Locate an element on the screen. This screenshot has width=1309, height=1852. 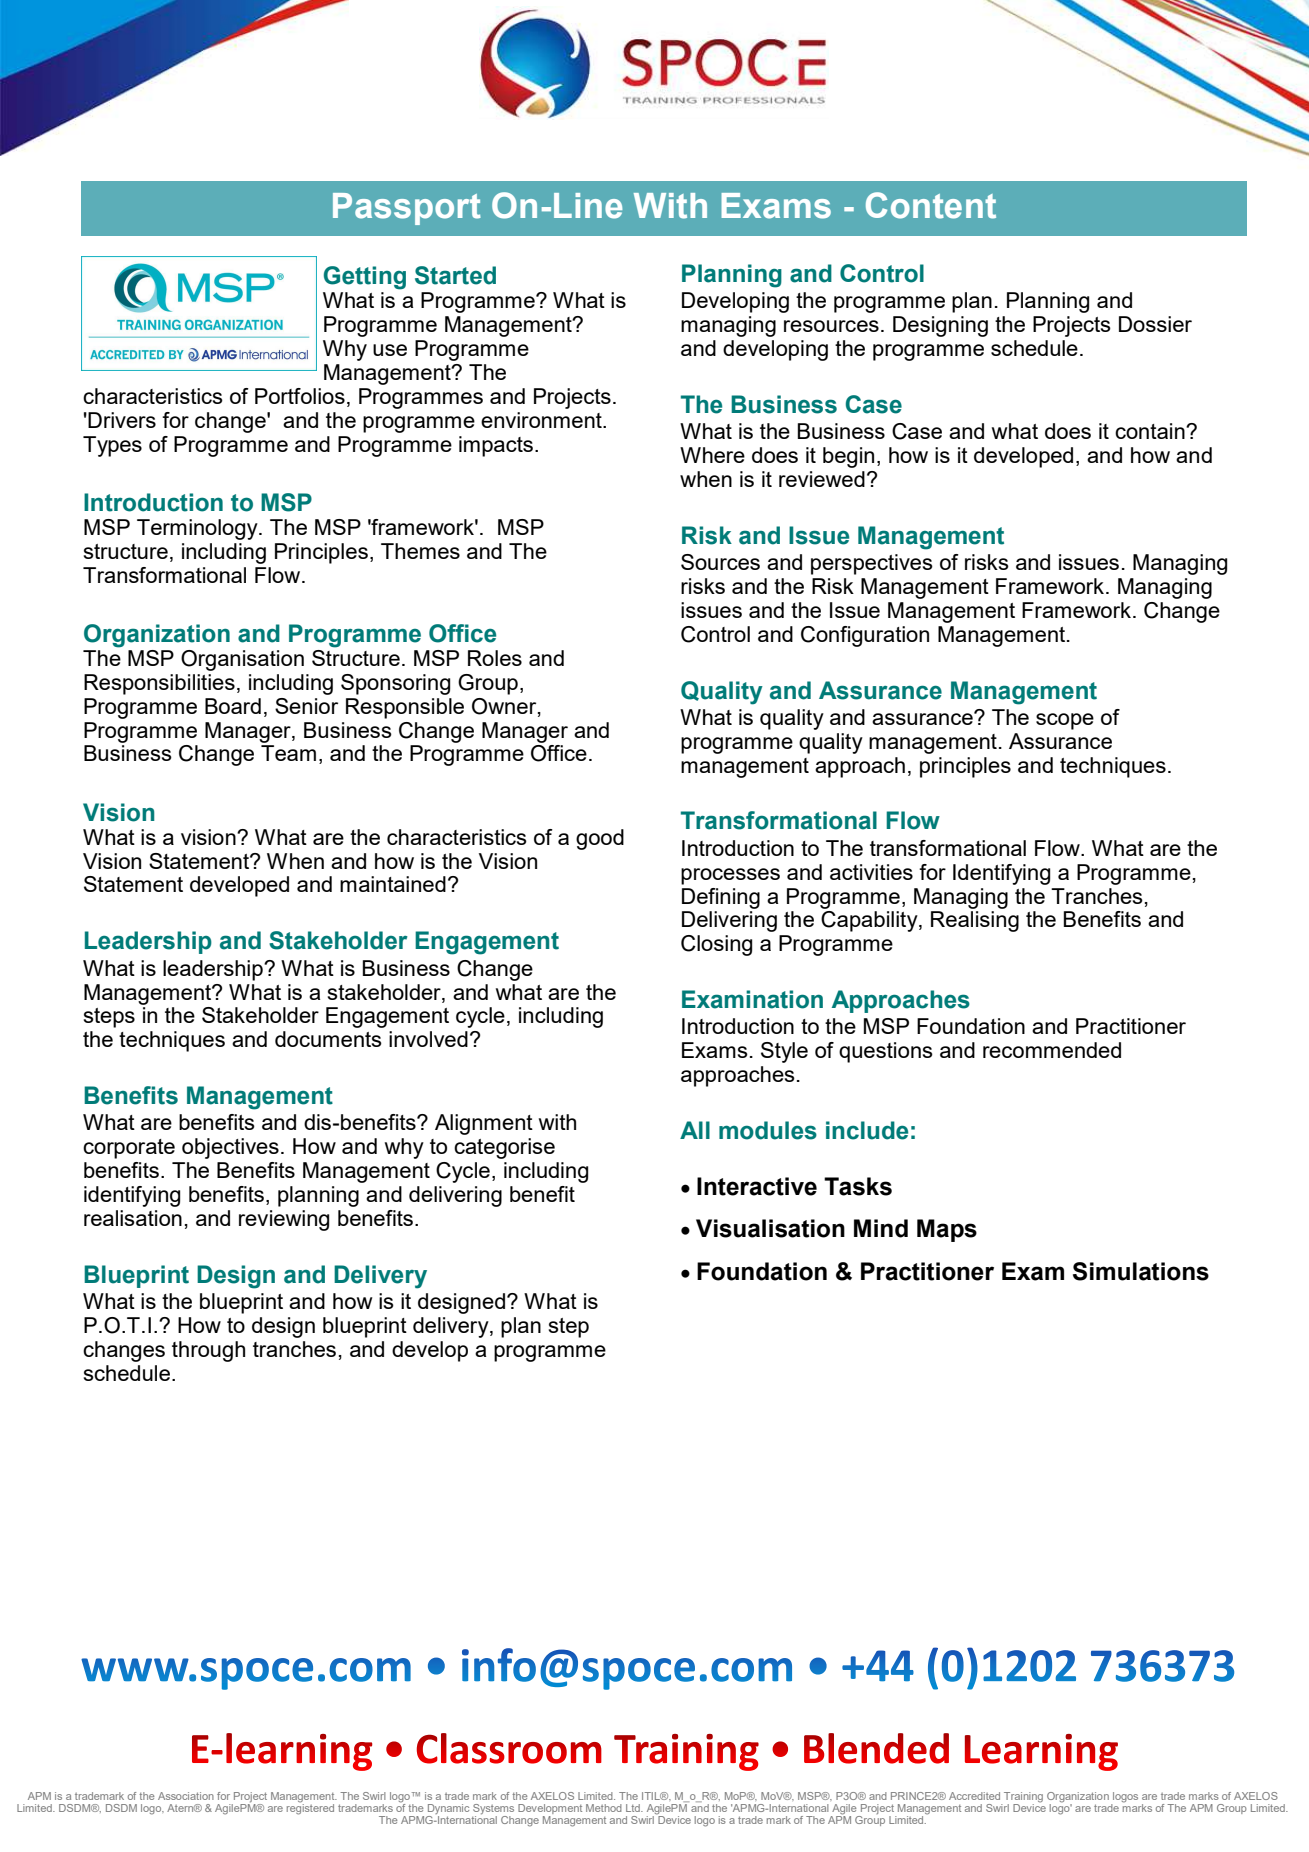
Ltd is located at coordinates (634, 1808).
